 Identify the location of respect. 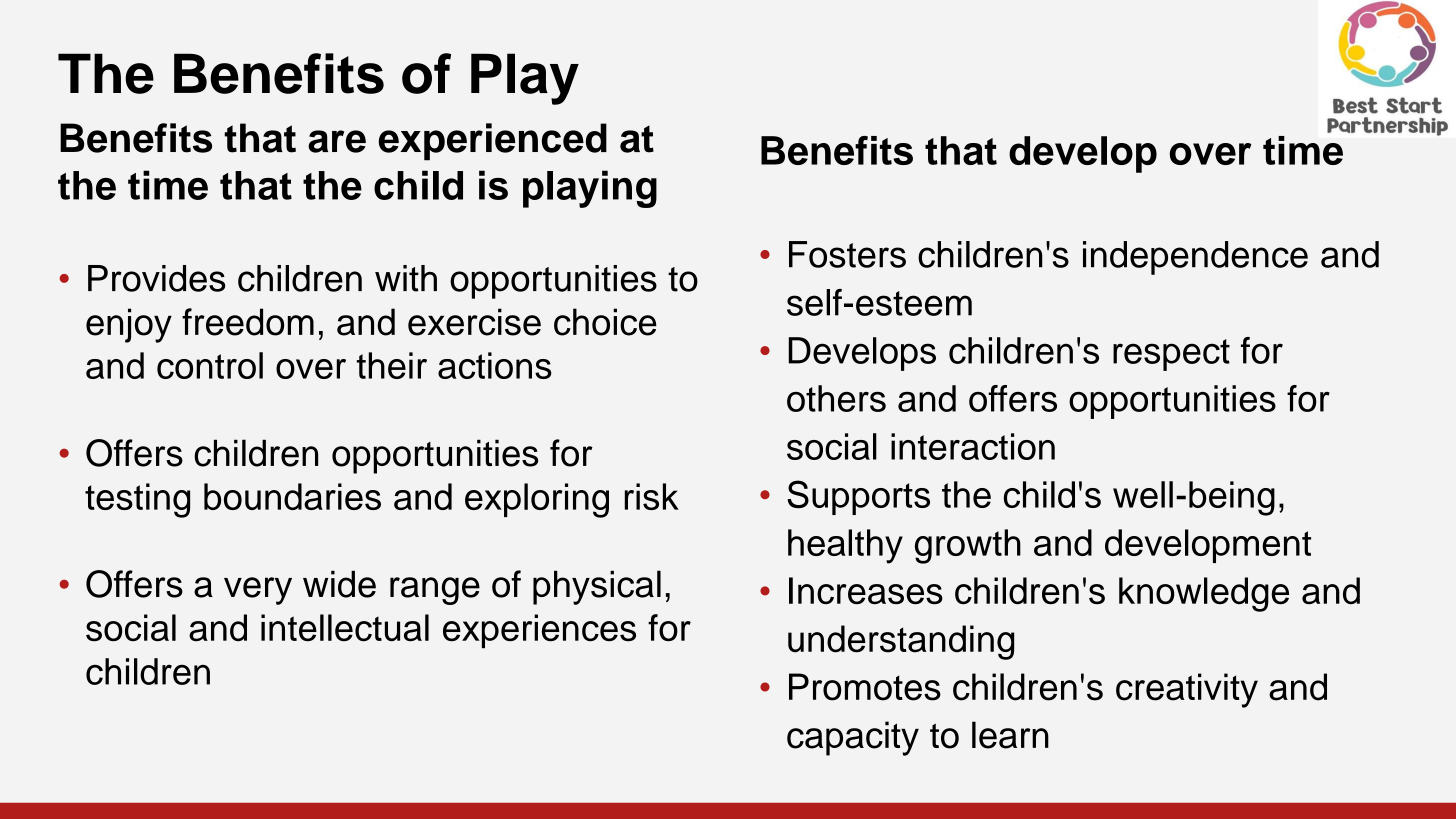
(1171, 355).
